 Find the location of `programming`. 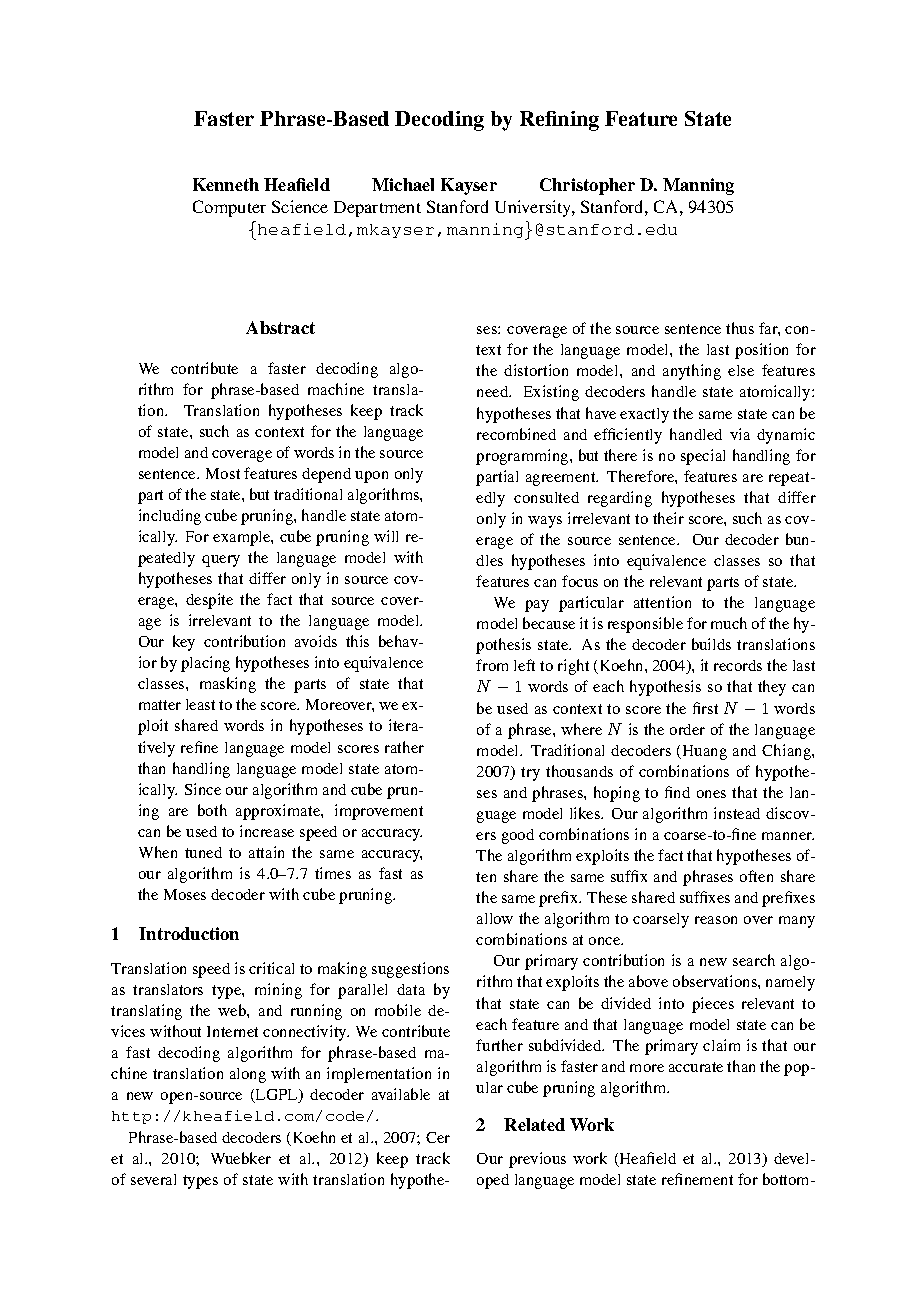

programming is located at coordinates (523, 457).
